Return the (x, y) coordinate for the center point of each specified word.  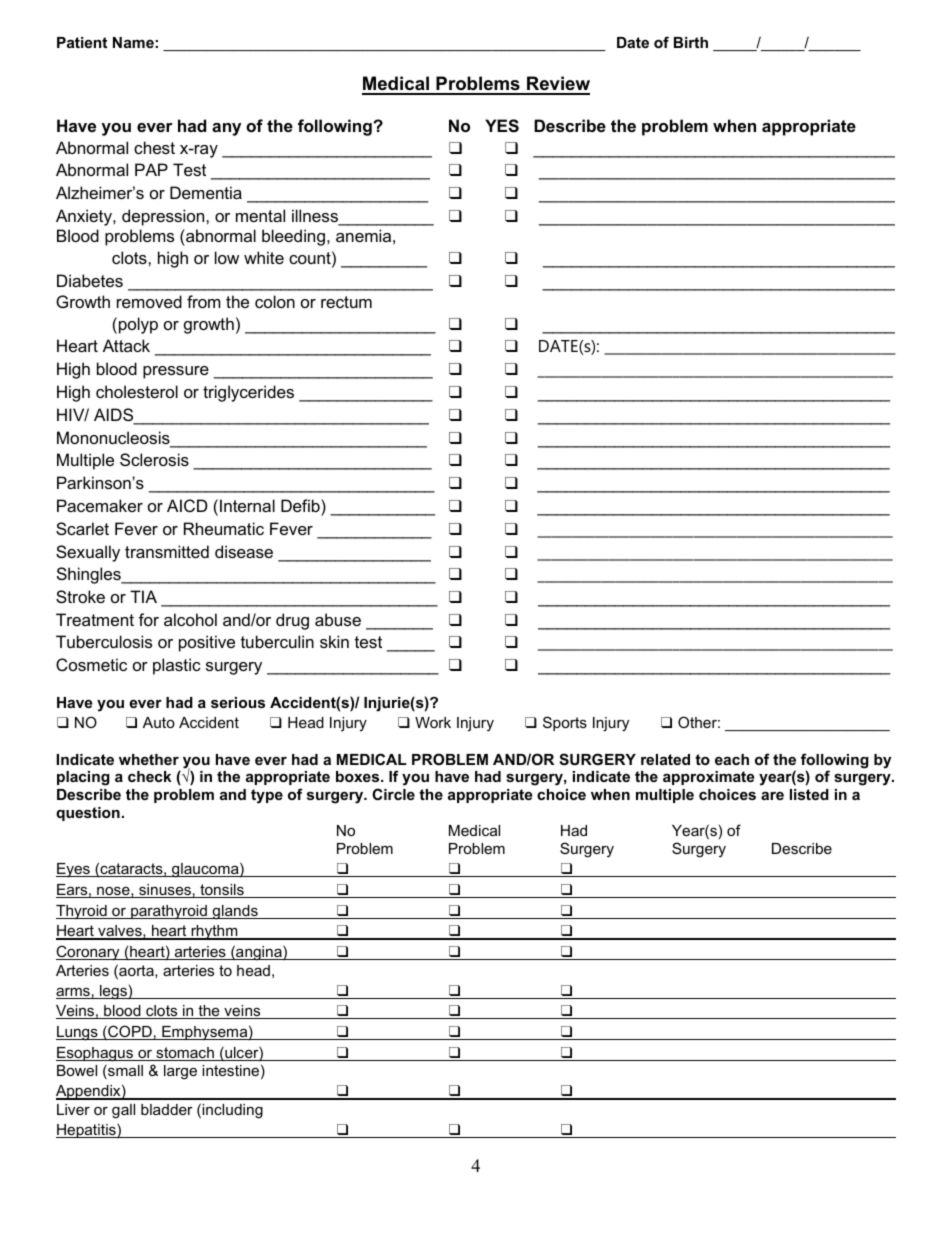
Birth (691, 42)
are (772, 795)
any (226, 129)
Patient (82, 42)
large (180, 1072)
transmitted (167, 551)
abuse (338, 619)
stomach (185, 1054)
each (732, 759)
